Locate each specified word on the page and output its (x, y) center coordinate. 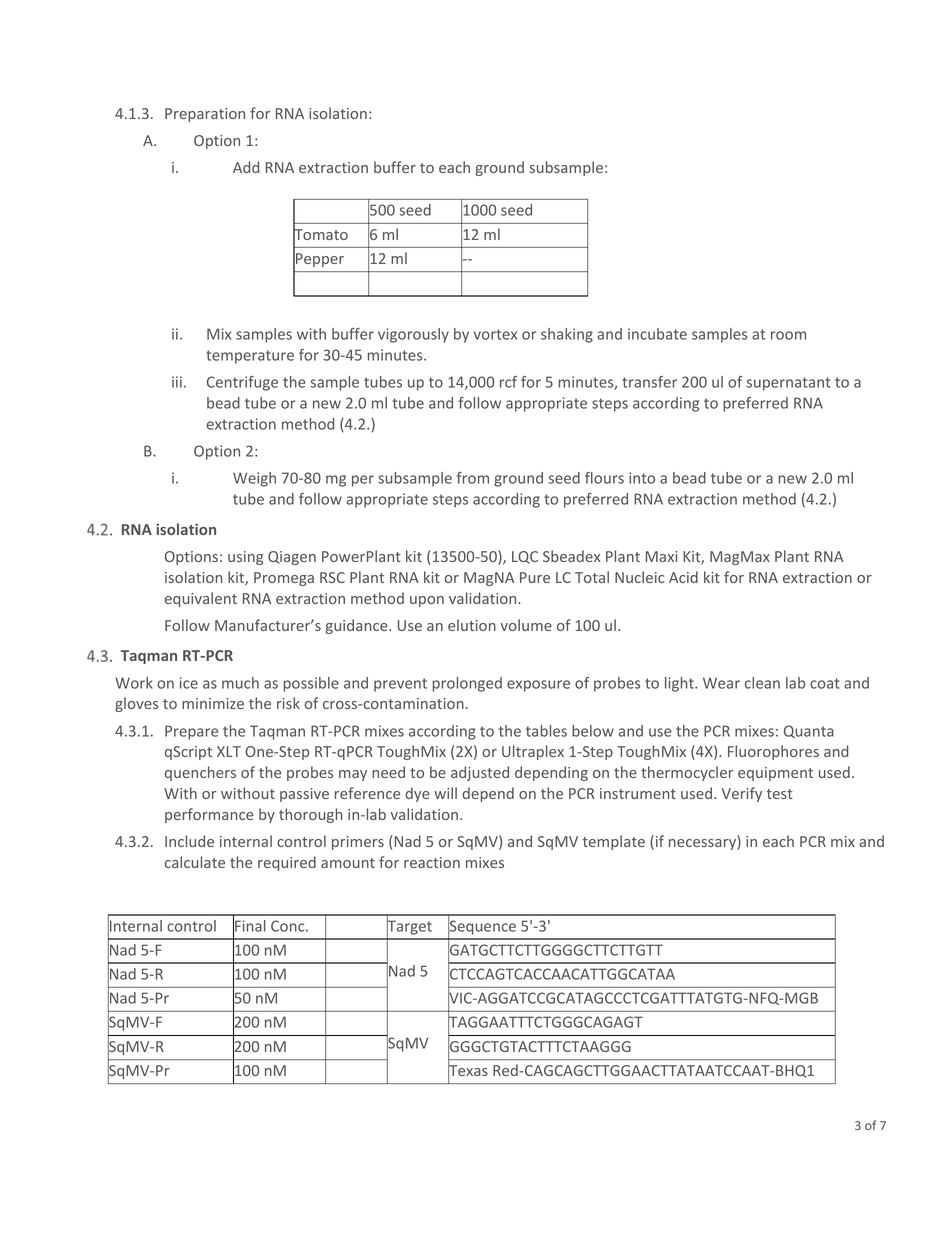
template (613, 842)
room (788, 335)
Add (246, 167)
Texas (468, 1071)
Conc (289, 926)
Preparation (205, 115)
